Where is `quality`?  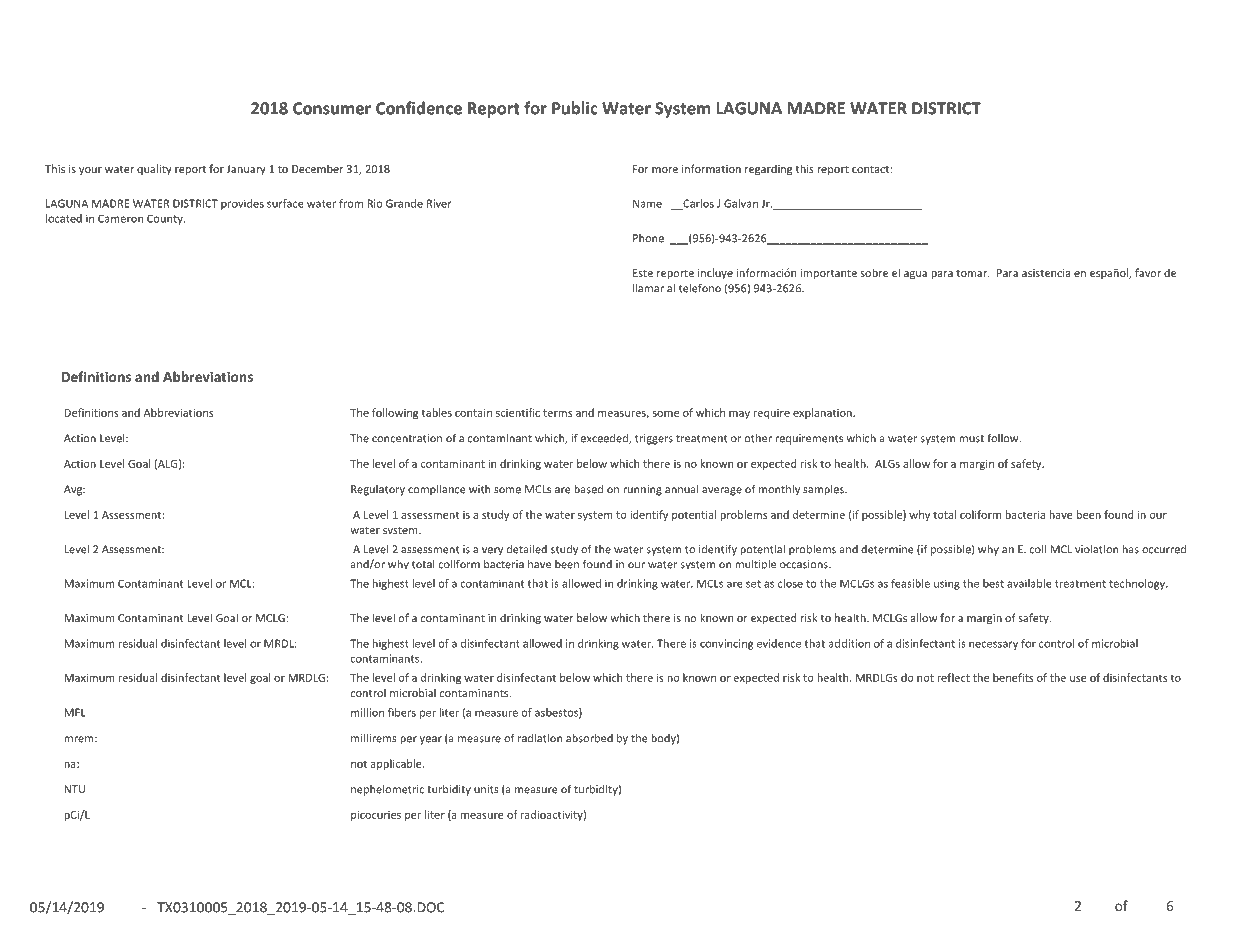 quality is located at coordinates (154, 169).
